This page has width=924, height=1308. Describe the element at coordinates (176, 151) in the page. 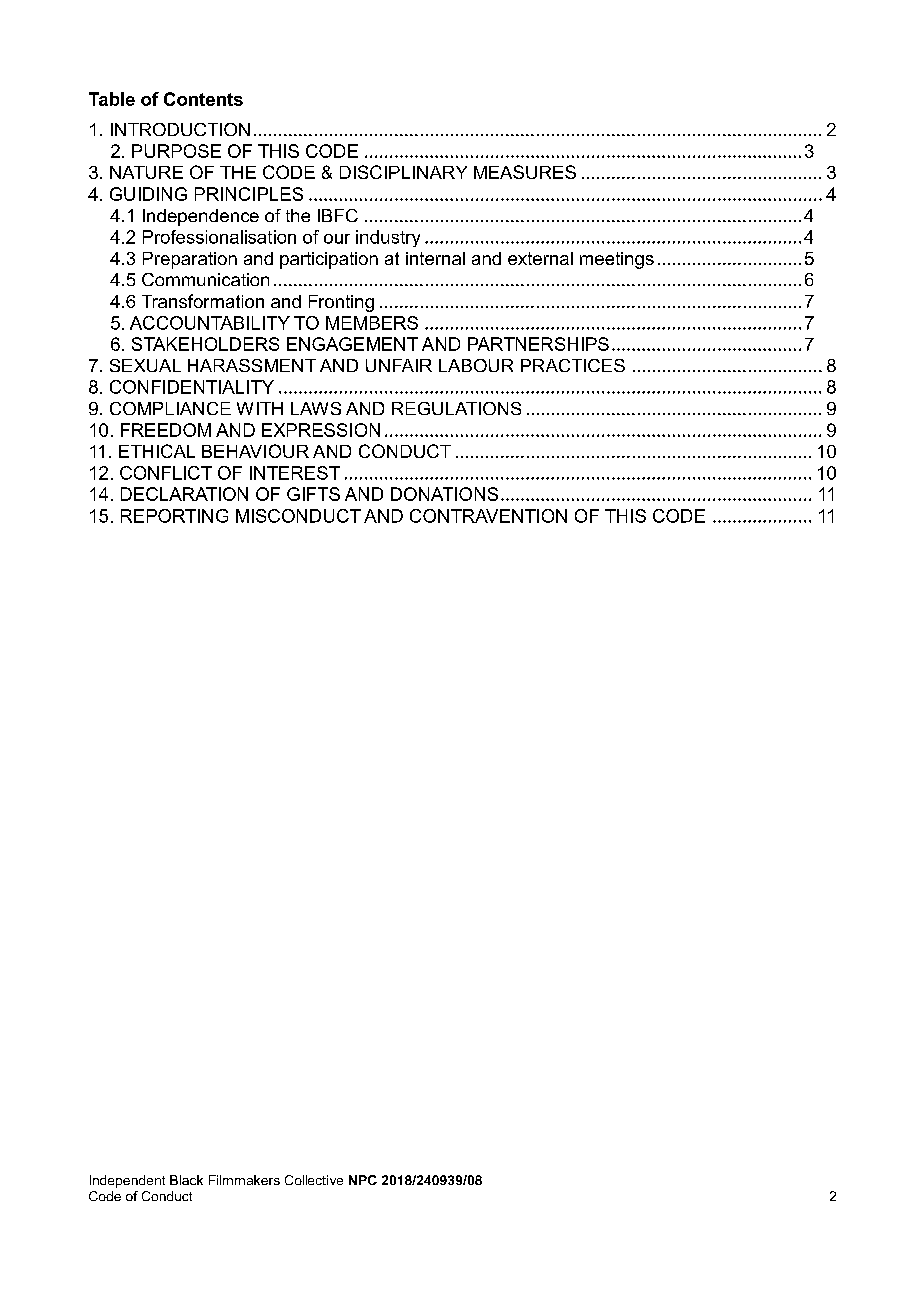

I see `PURPOSE` at that location.
